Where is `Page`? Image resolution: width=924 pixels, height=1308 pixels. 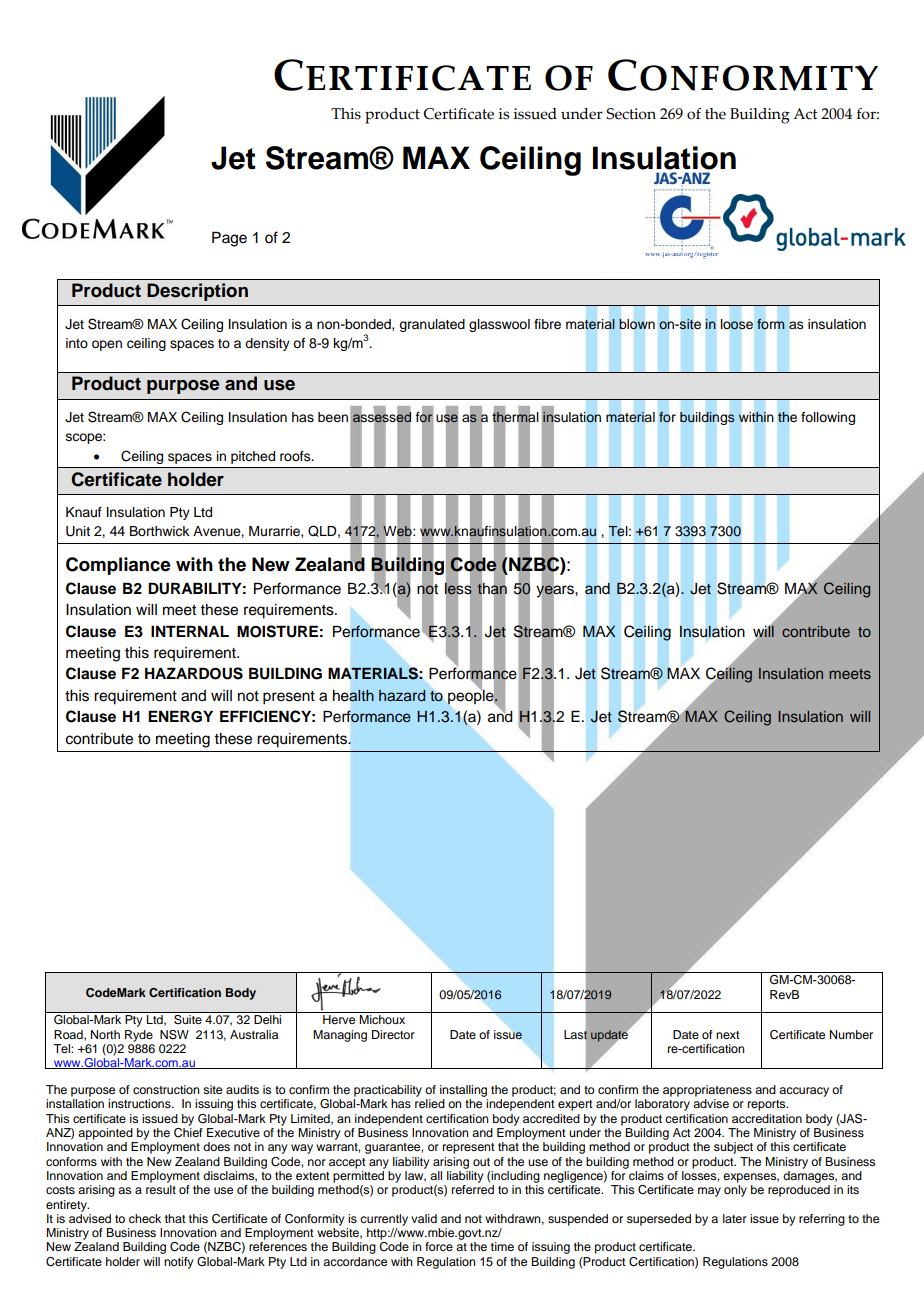
Page is located at coordinates (229, 239).
